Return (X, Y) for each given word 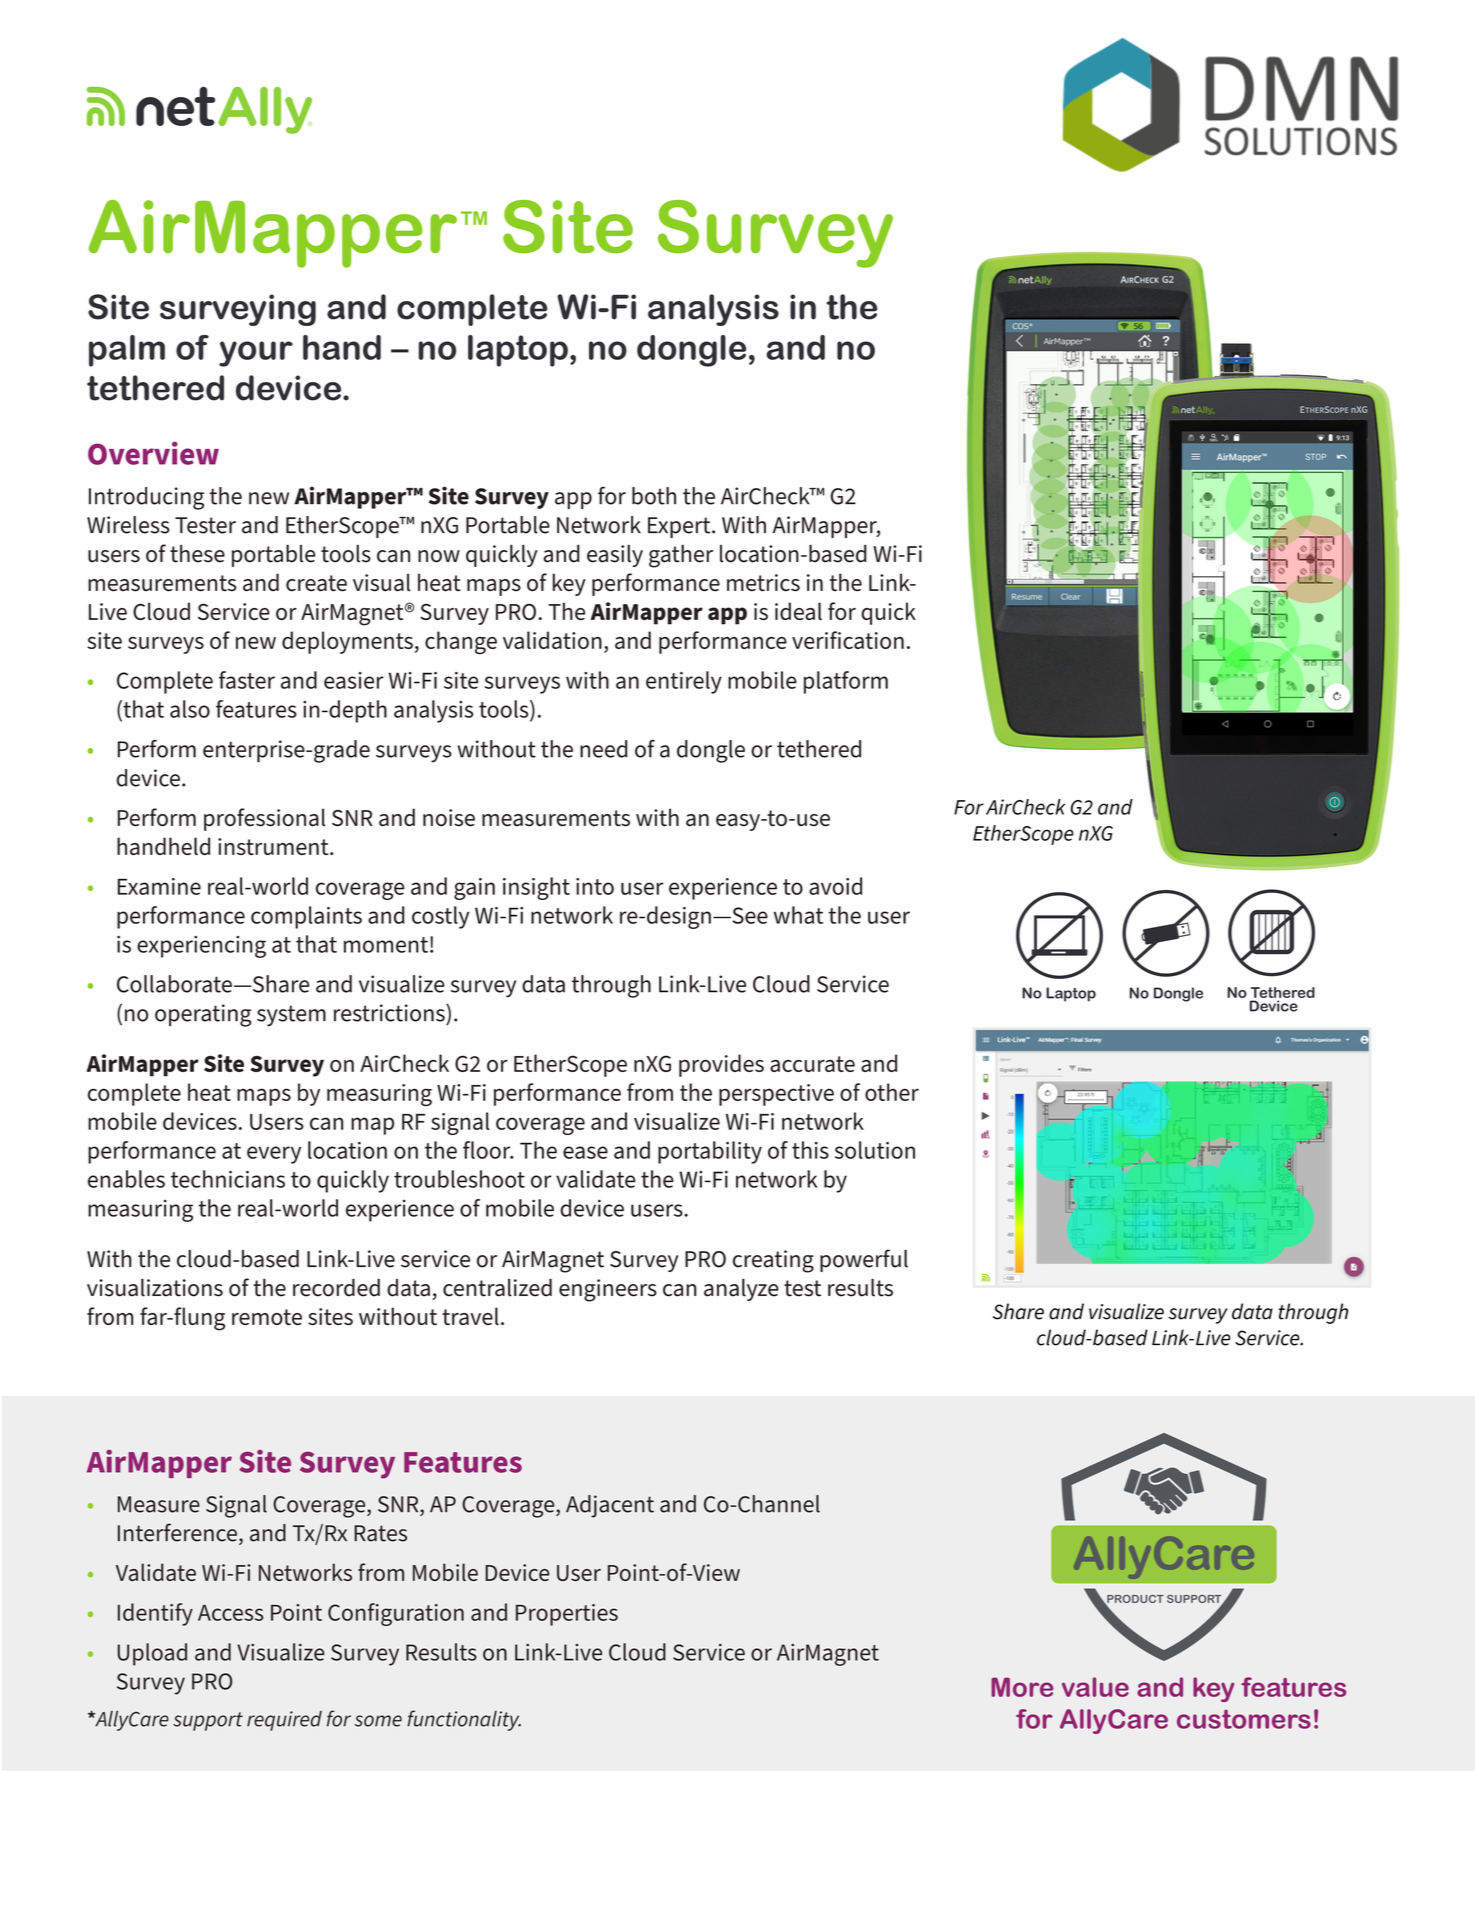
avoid (835, 886)
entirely (684, 682)
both (654, 496)
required (284, 1721)
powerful (864, 1260)
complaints (306, 917)
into (595, 886)
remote (267, 1317)
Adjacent (610, 1506)
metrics (763, 583)
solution (875, 1150)
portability (710, 1152)
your (256, 354)
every (274, 1155)
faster (247, 680)
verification (848, 640)
